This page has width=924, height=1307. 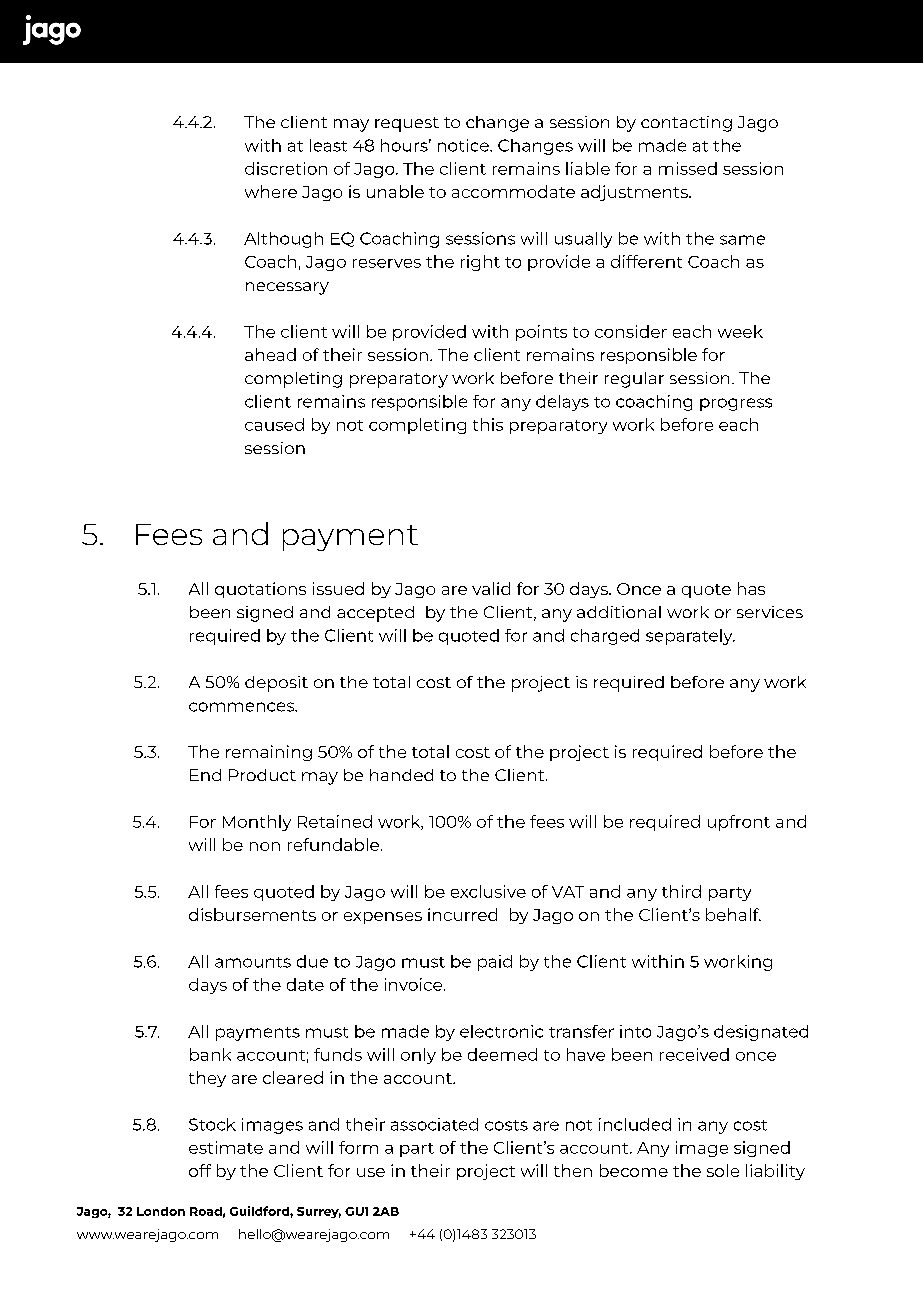 I want to click on valid, so click(x=491, y=588).
